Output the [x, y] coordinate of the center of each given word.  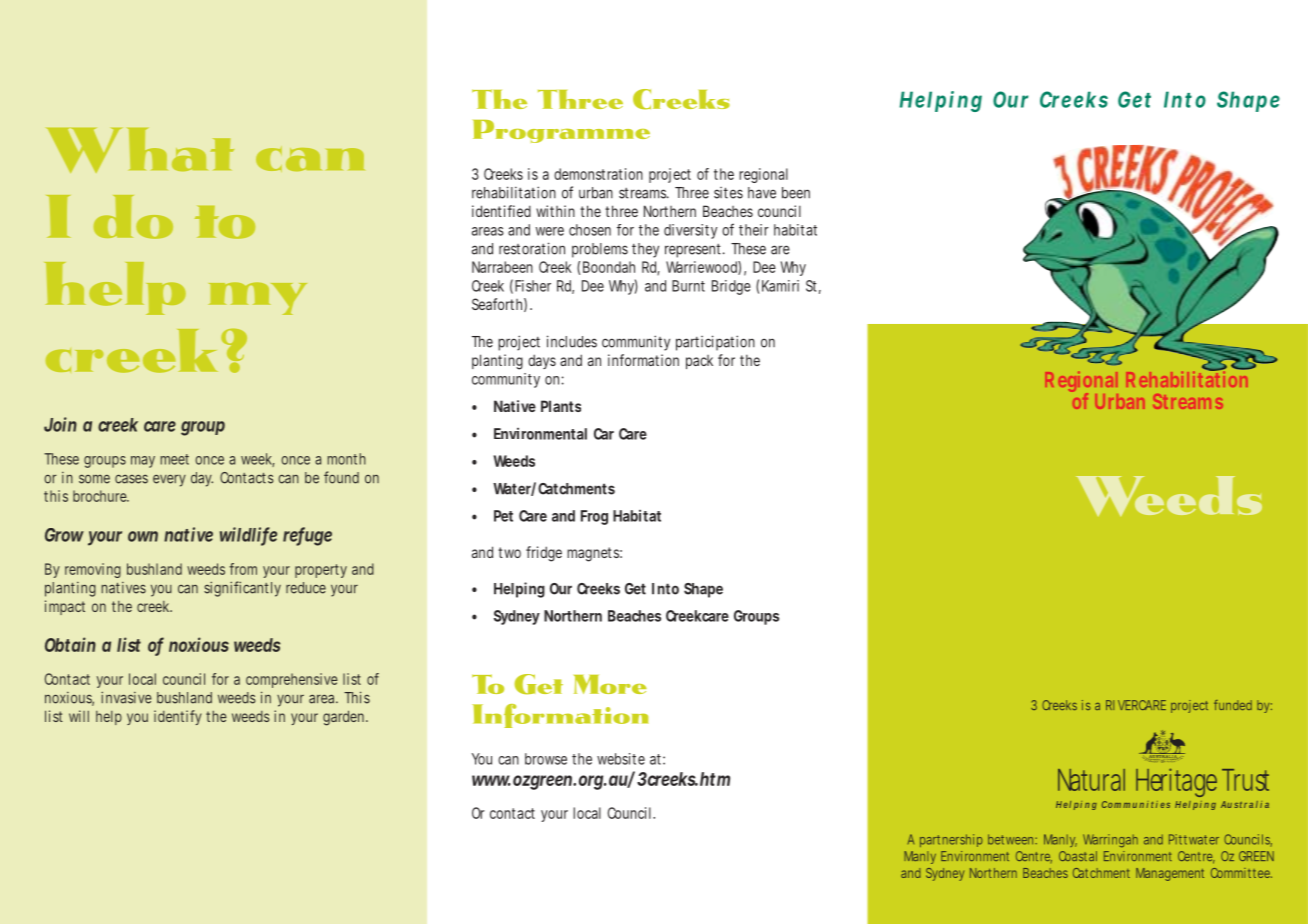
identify [178, 717]
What [140, 150]
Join [60, 424]
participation [715, 343]
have [762, 193]
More [610, 684]
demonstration [598, 174]
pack [699, 362]
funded [1233, 705]
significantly [242, 589]
